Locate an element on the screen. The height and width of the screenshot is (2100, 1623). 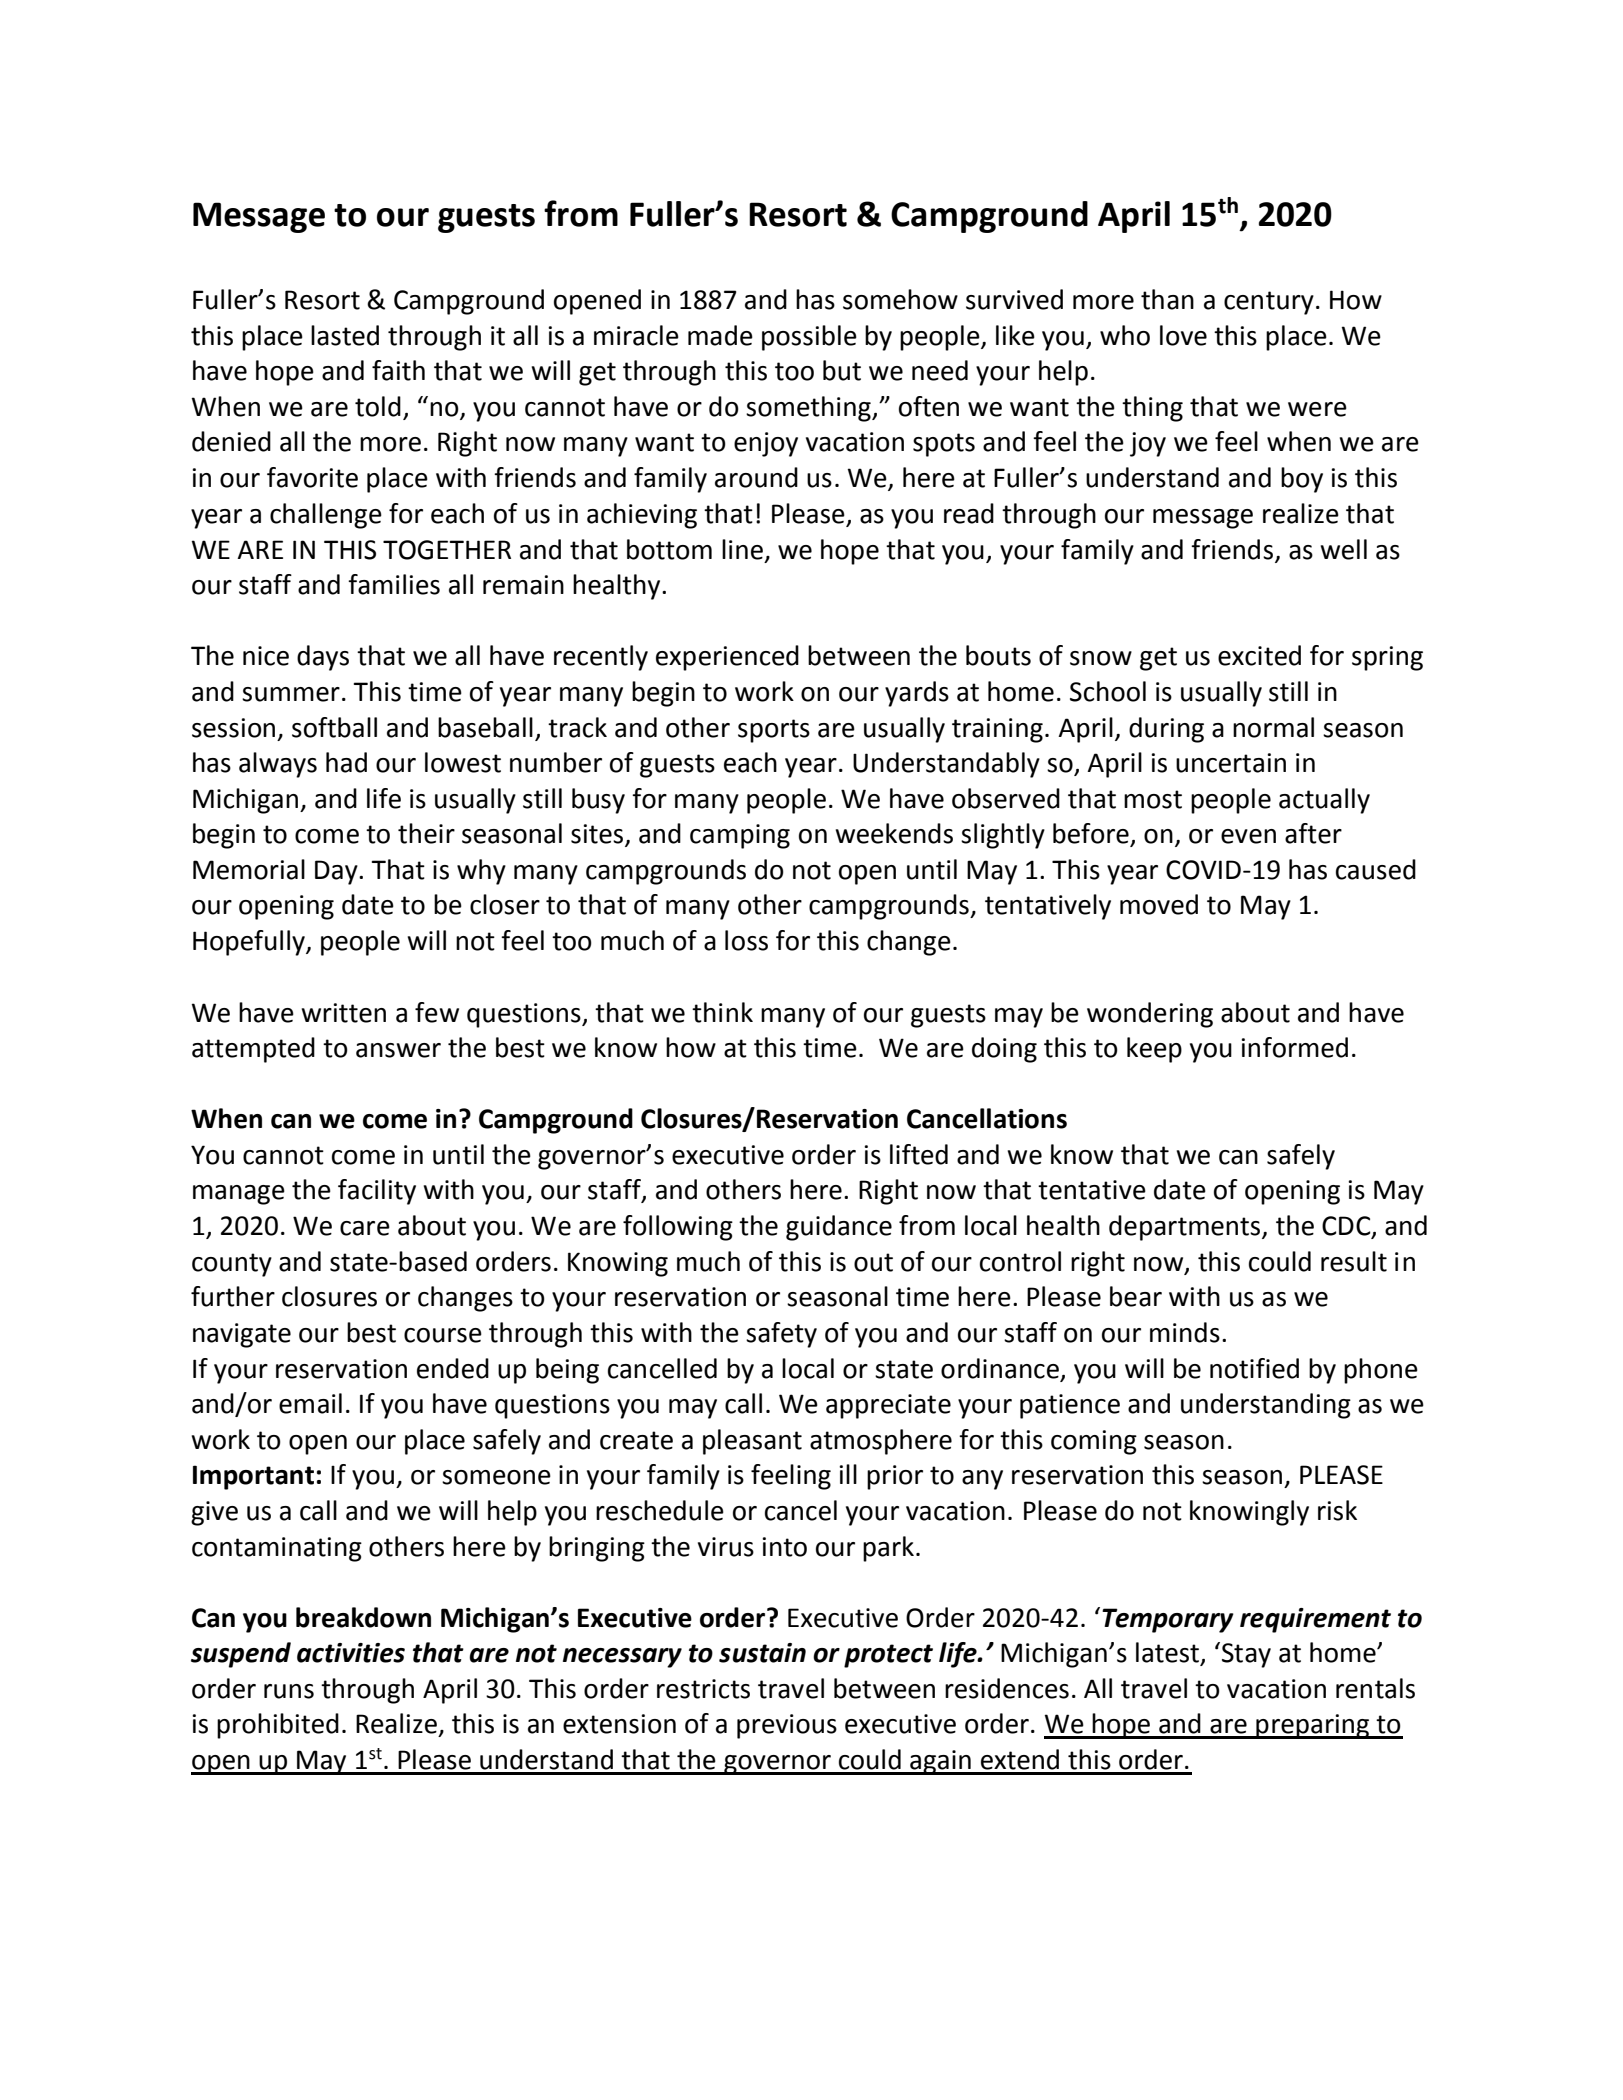
excited is located at coordinates (1259, 655).
